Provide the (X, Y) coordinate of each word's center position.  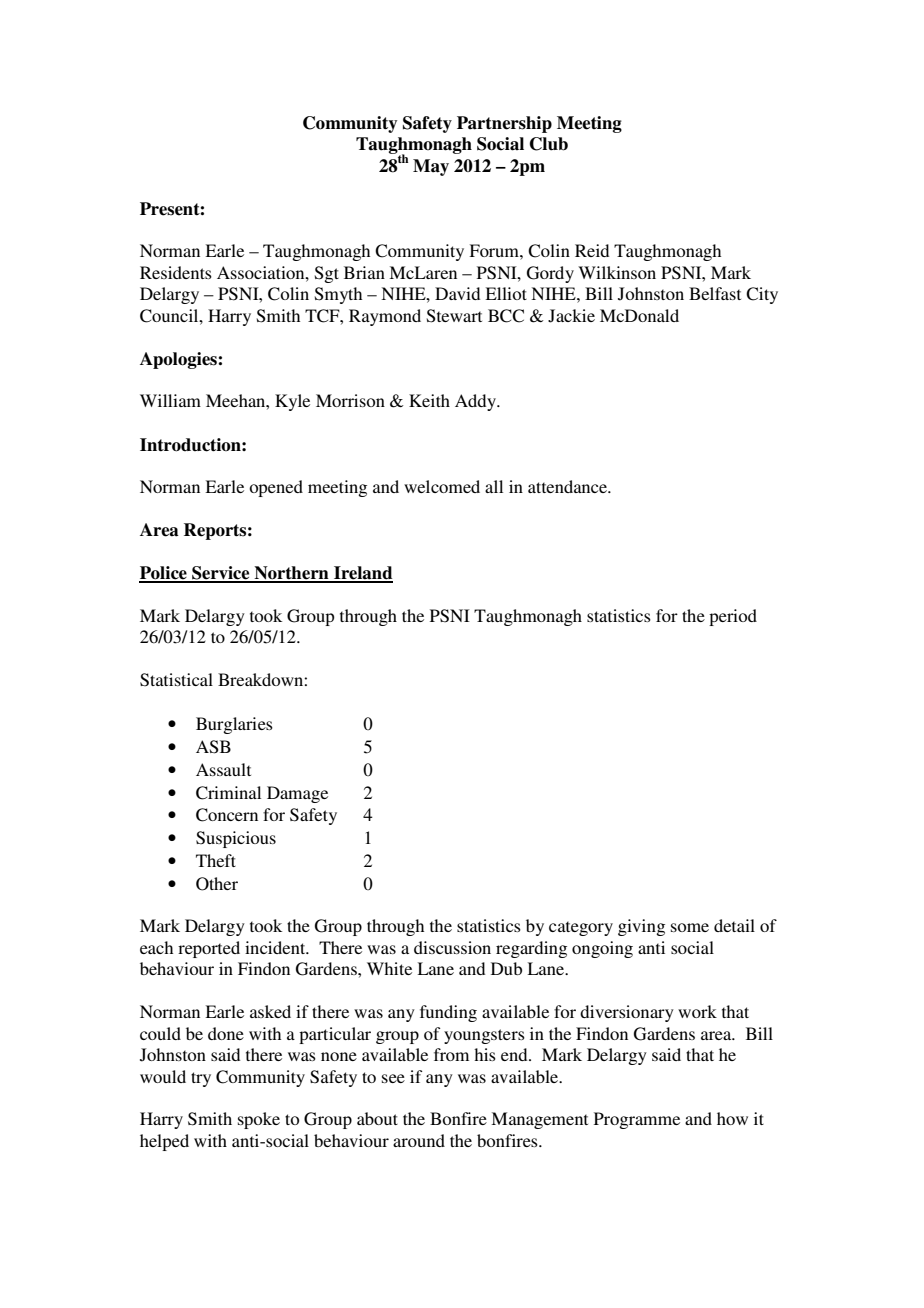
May (431, 167)
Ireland (362, 574)
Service (221, 574)
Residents (176, 272)
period (733, 617)
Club (549, 144)
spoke (259, 1120)
